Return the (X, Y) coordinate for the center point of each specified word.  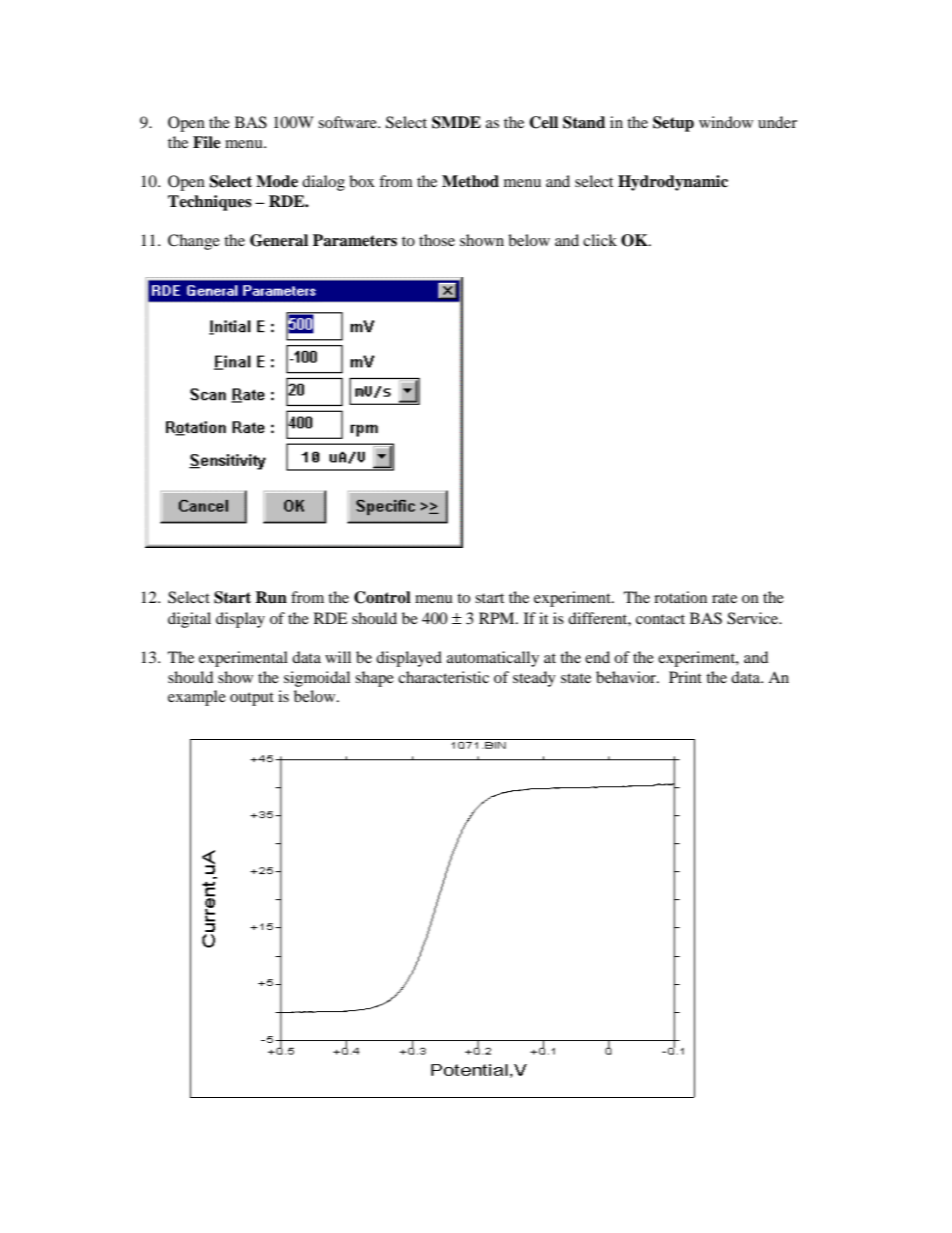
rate (724, 598)
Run (271, 597)
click (600, 240)
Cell (543, 122)
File (207, 142)
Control (382, 597)
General (279, 240)
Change (194, 242)
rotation (680, 597)
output (252, 699)
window (726, 122)
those (437, 240)
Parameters (355, 240)
